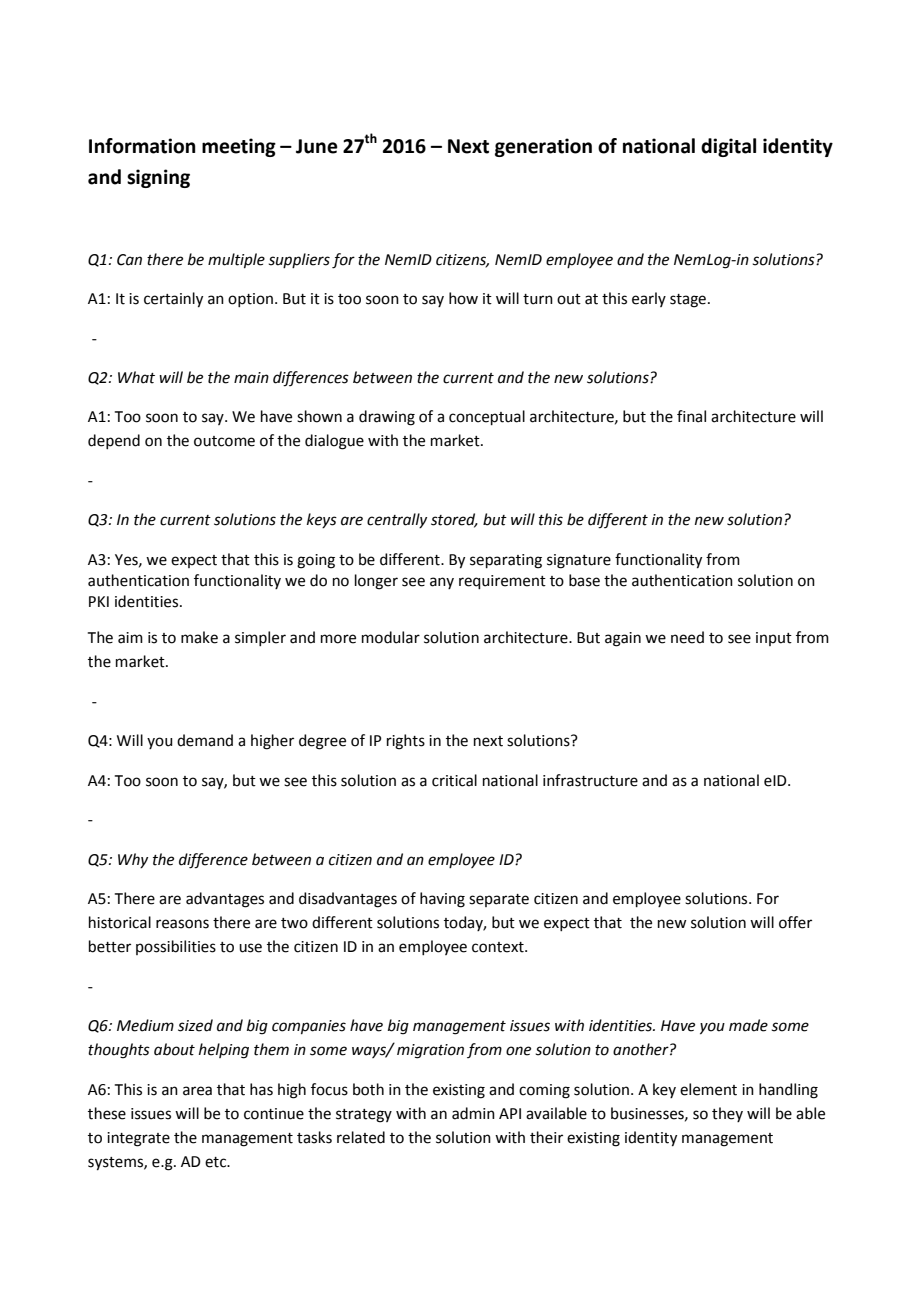 The height and width of the page is (1308, 924). What do you see at coordinates (138, 1139) in the page?
I see `integrate` at bounding box center [138, 1139].
